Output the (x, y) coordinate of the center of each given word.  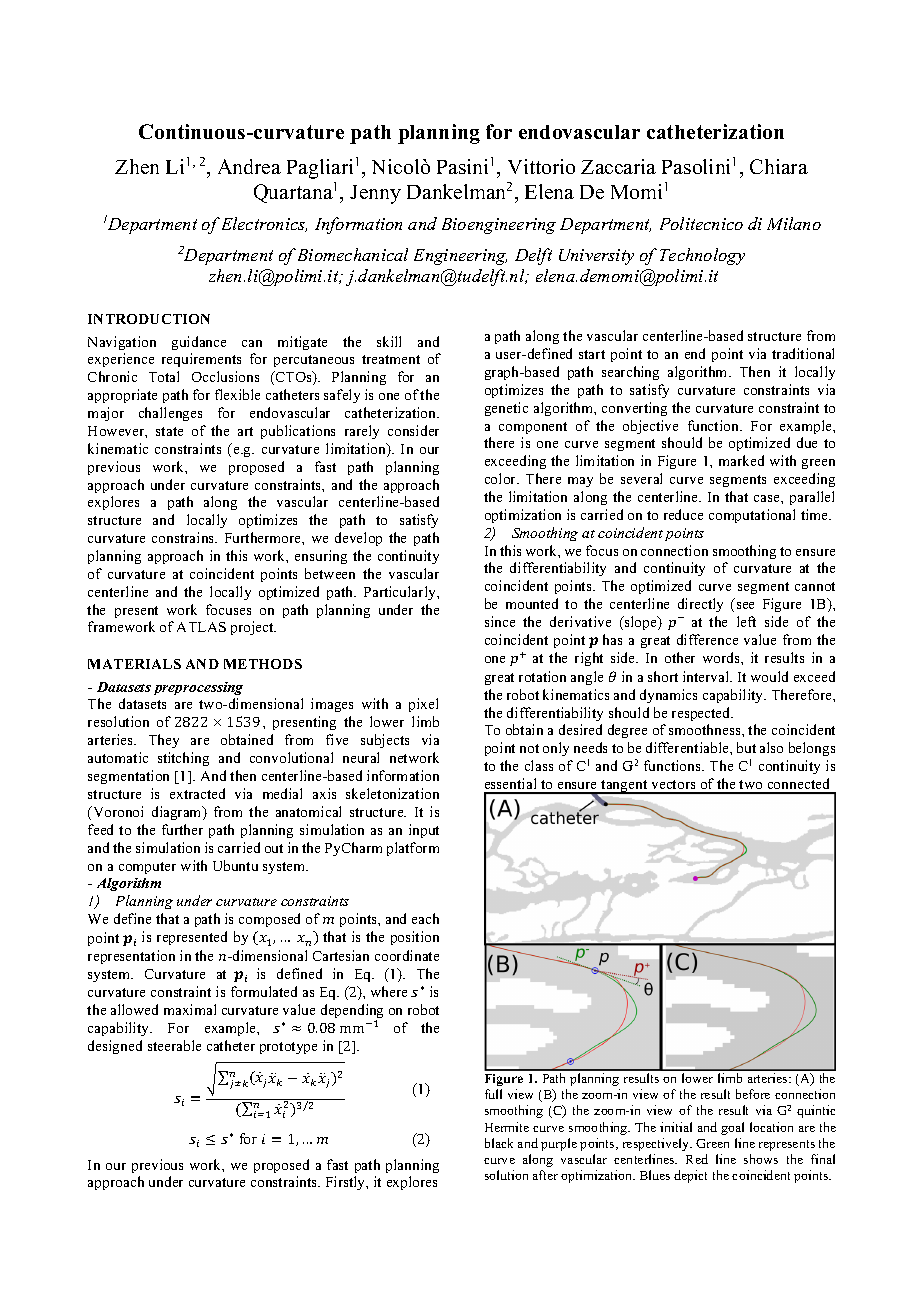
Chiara (779, 166)
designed (115, 1047)
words (722, 657)
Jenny (375, 194)
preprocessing (198, 688)
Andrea (249, 166)
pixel (423, 705)
